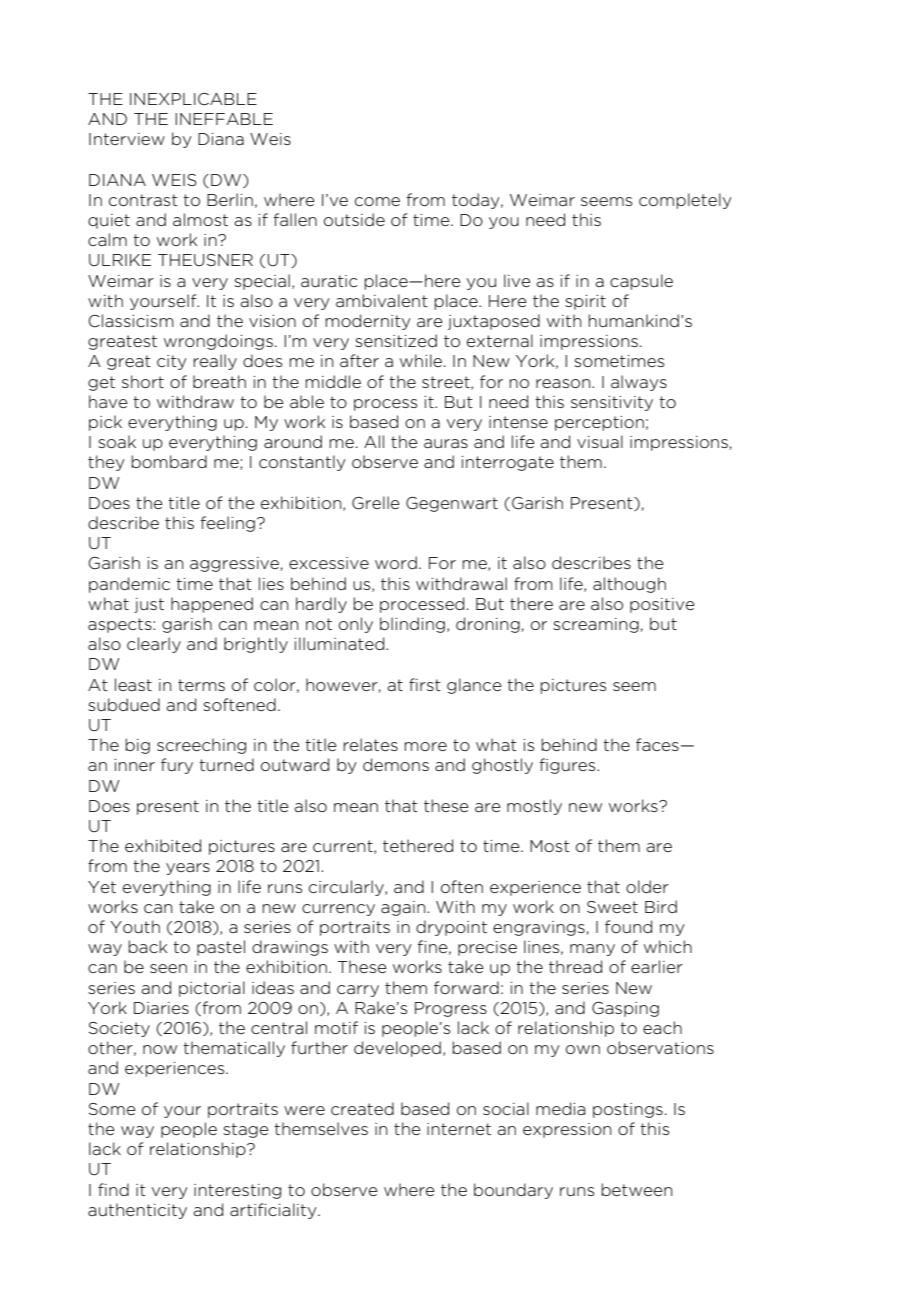 The image size is (924, 1308). I want to click on come, so click(377, 201).
